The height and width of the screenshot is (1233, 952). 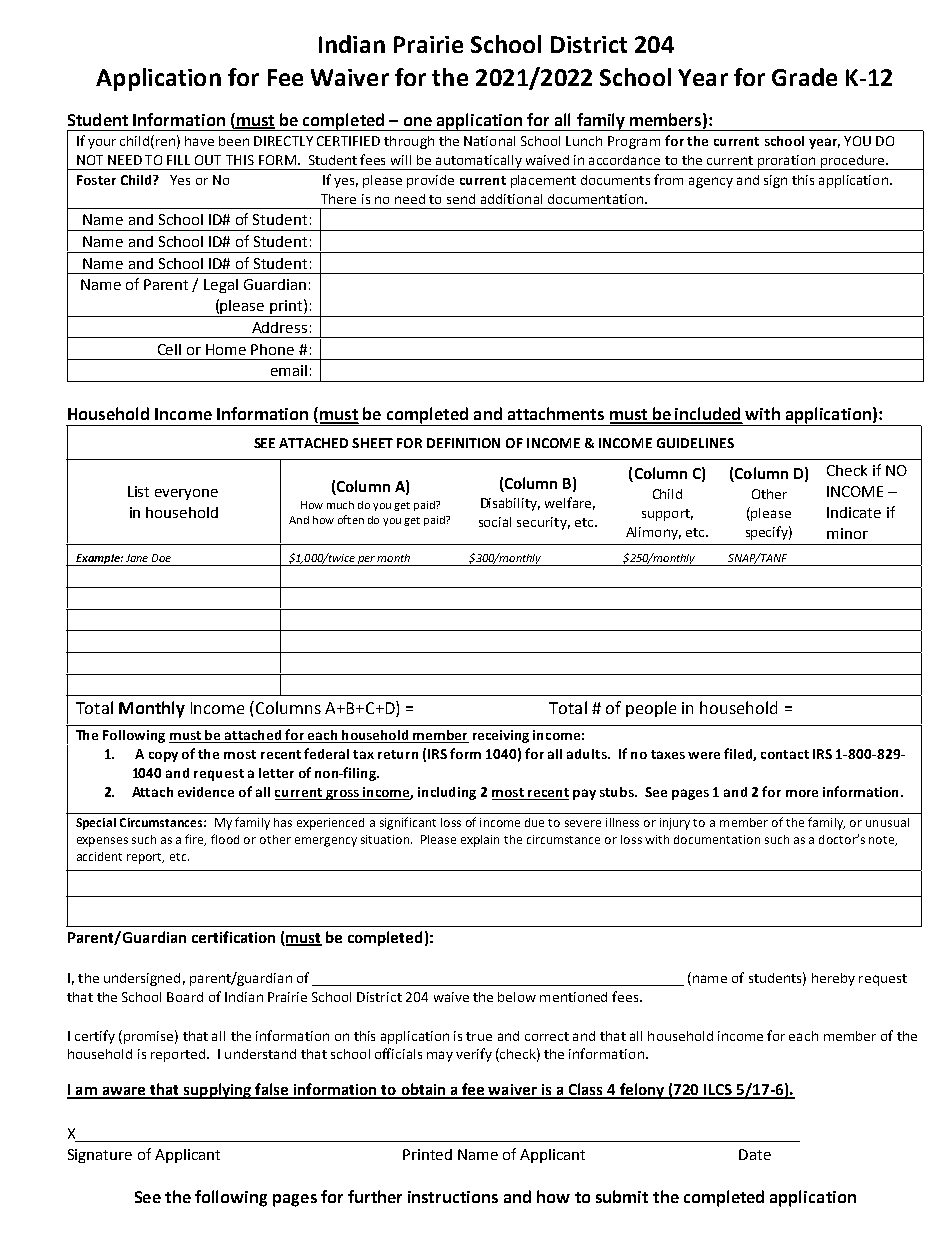 What do you see at coordinates (453, 1197) in the screenshot?
I see `instructions` at bounding box center [453, 1197].
